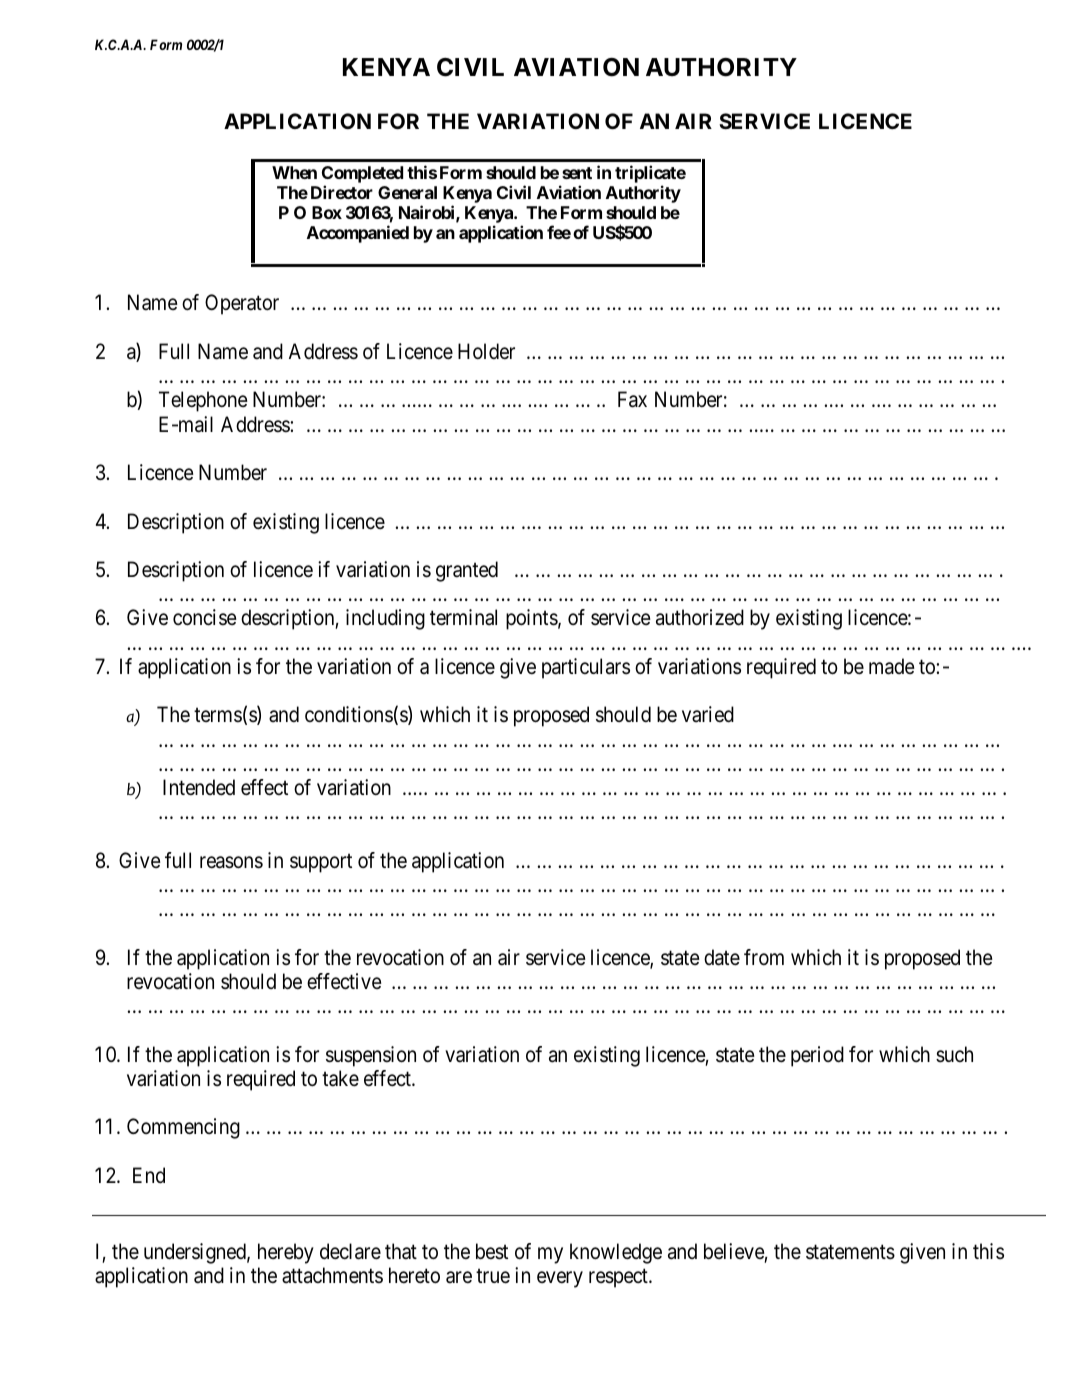  What do you see at coordinates (205, 617) in the document?
I see `concise` at bounding box center [205, 617].
